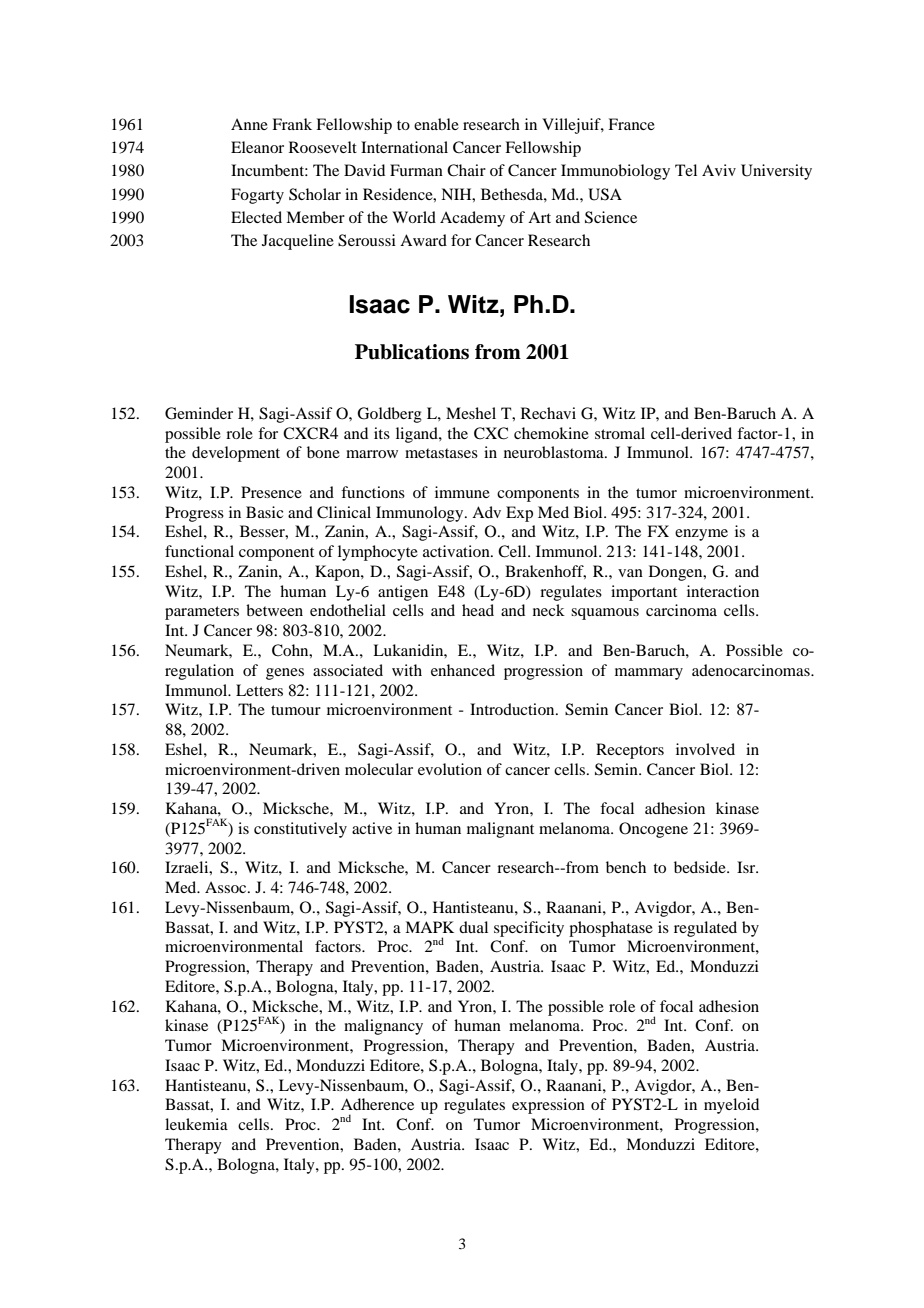  I want to click on Aviv, so click(719, 170).
